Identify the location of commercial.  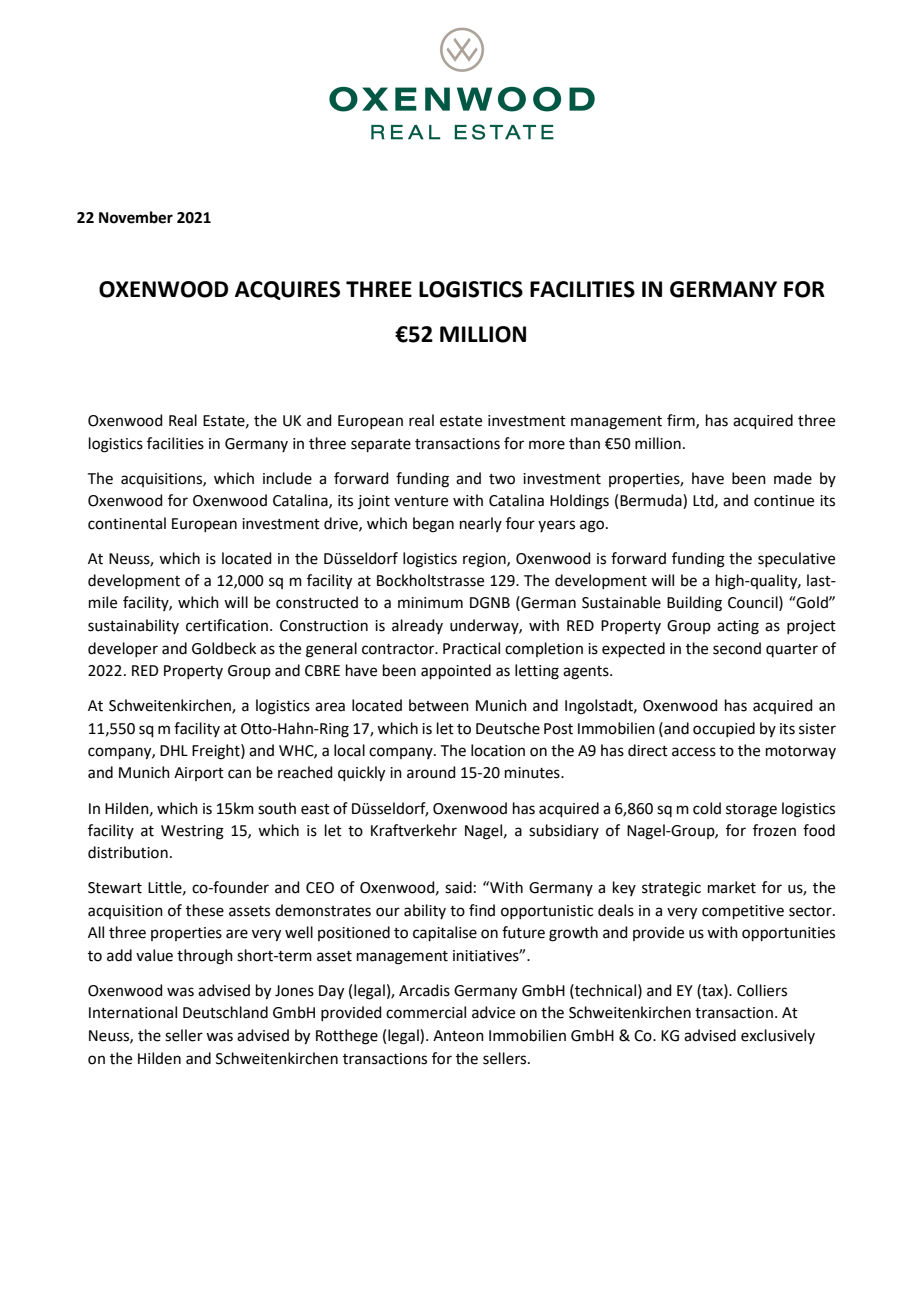
(426, 1012).
